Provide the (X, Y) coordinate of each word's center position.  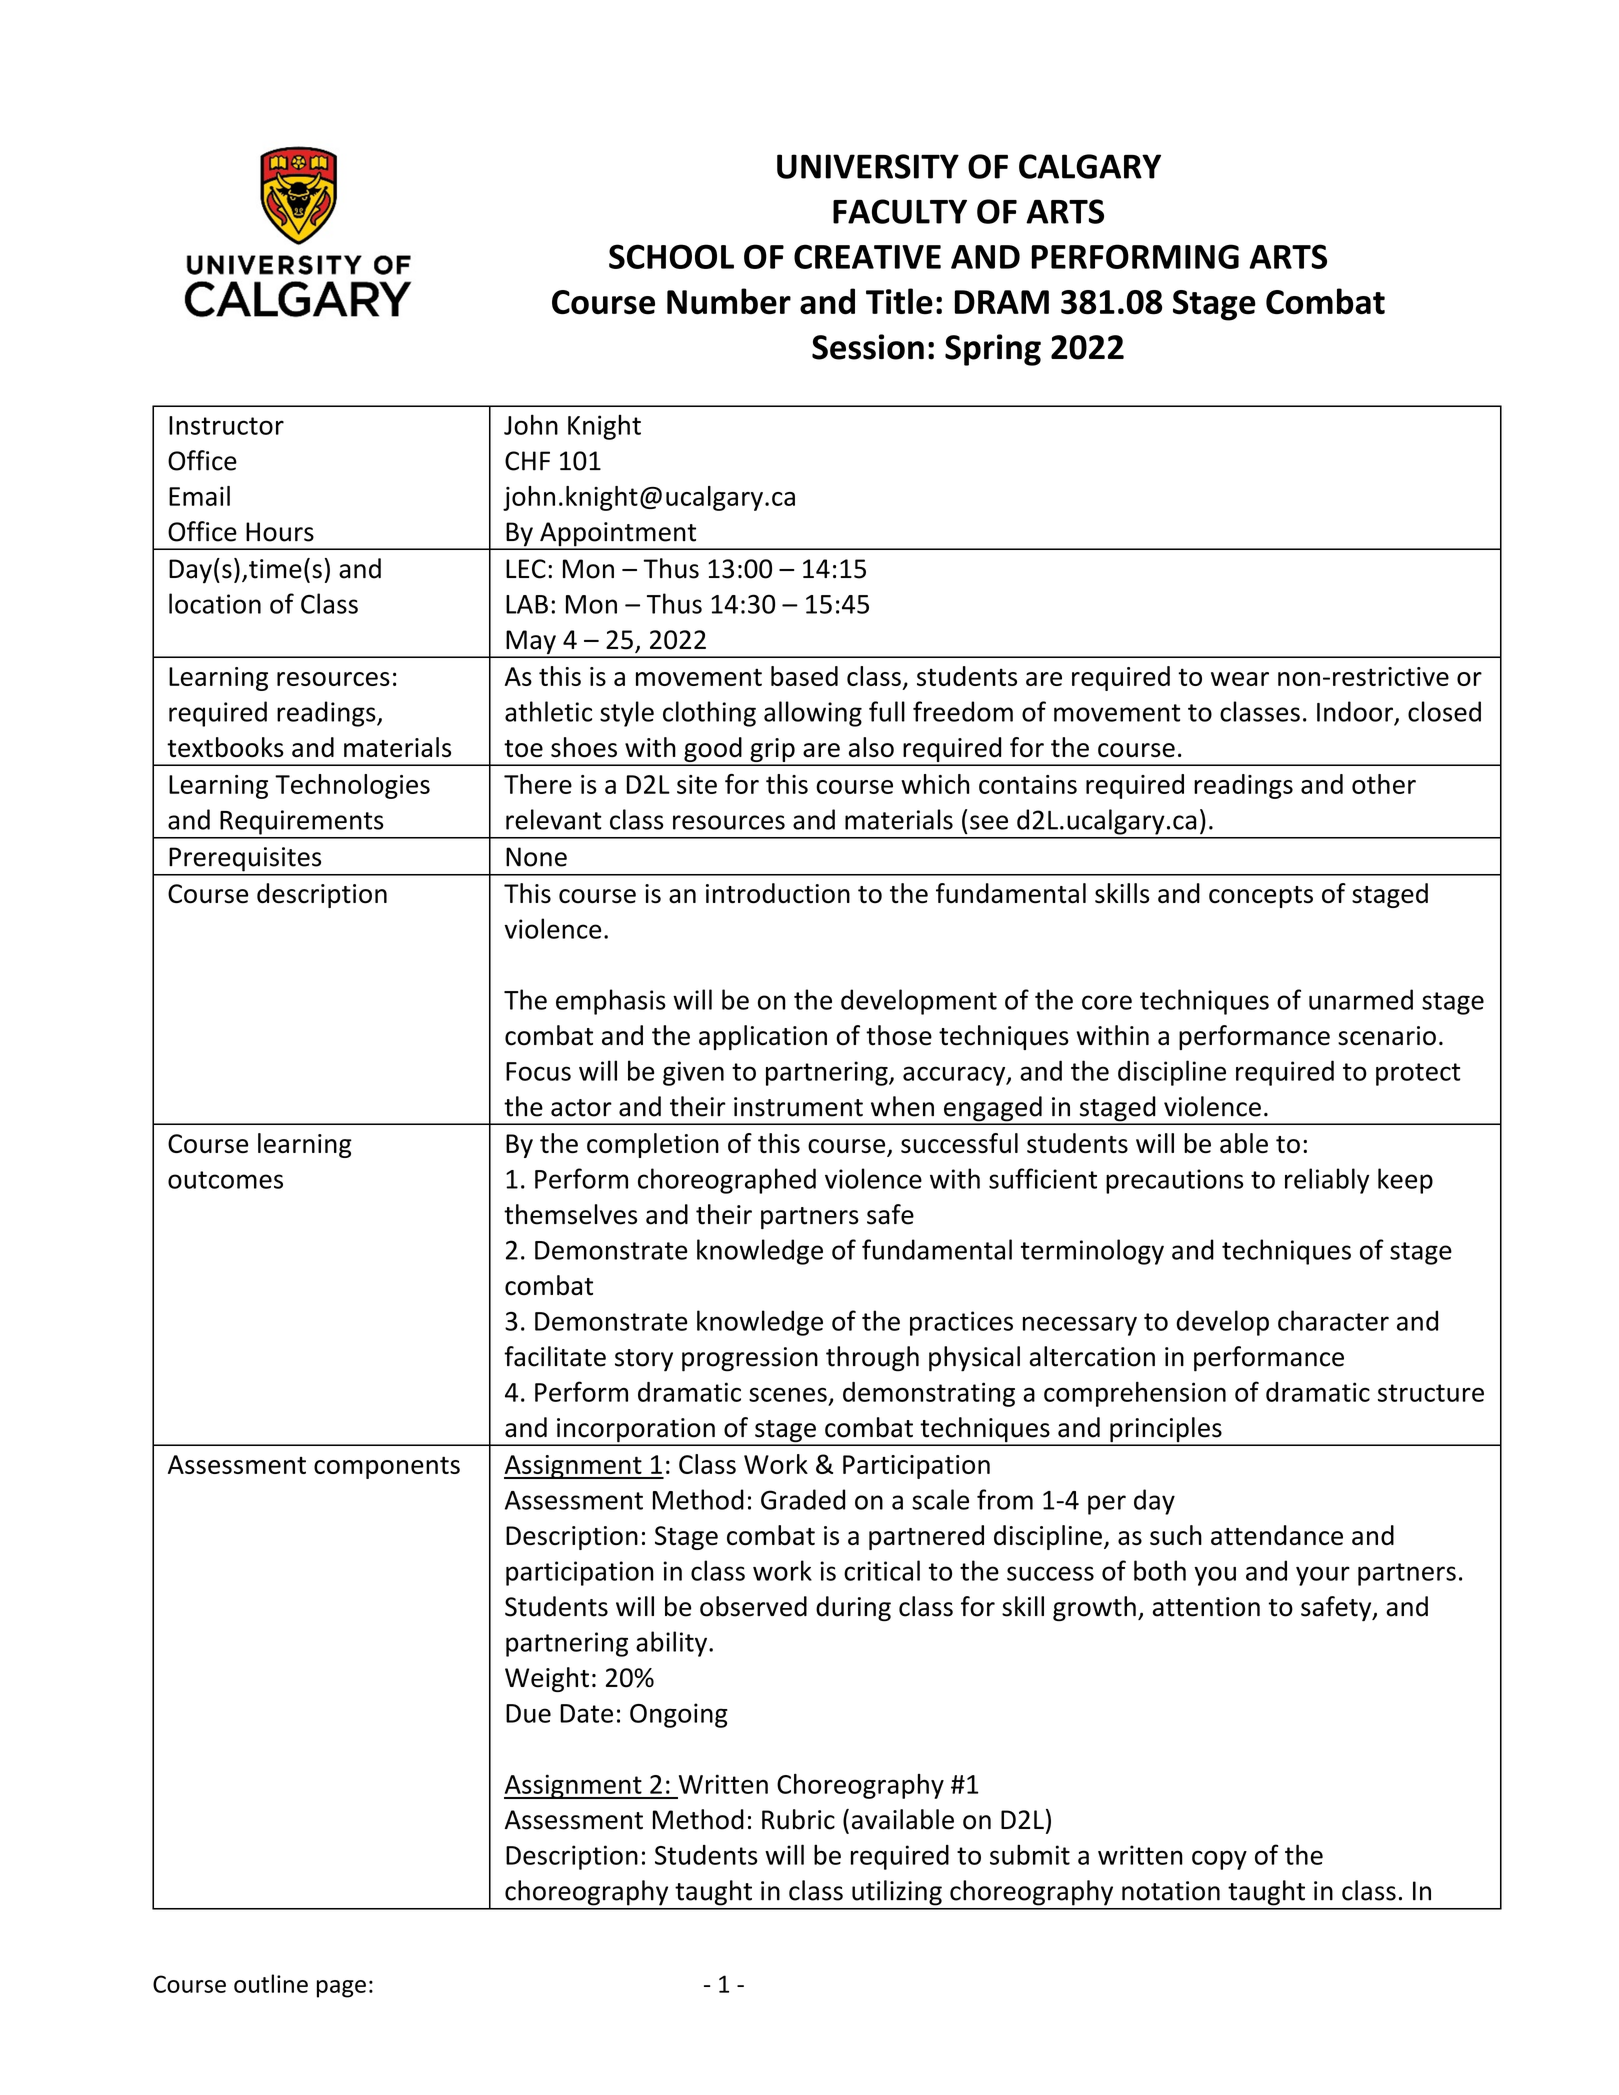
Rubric (798, 1819)
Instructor (226, 425)
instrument (798, 1107)
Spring (993, 350)
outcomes (225, 1180)
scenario (1387, 1036)
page (341, 1989)
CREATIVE (867, 256)
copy (1219, 1860)
